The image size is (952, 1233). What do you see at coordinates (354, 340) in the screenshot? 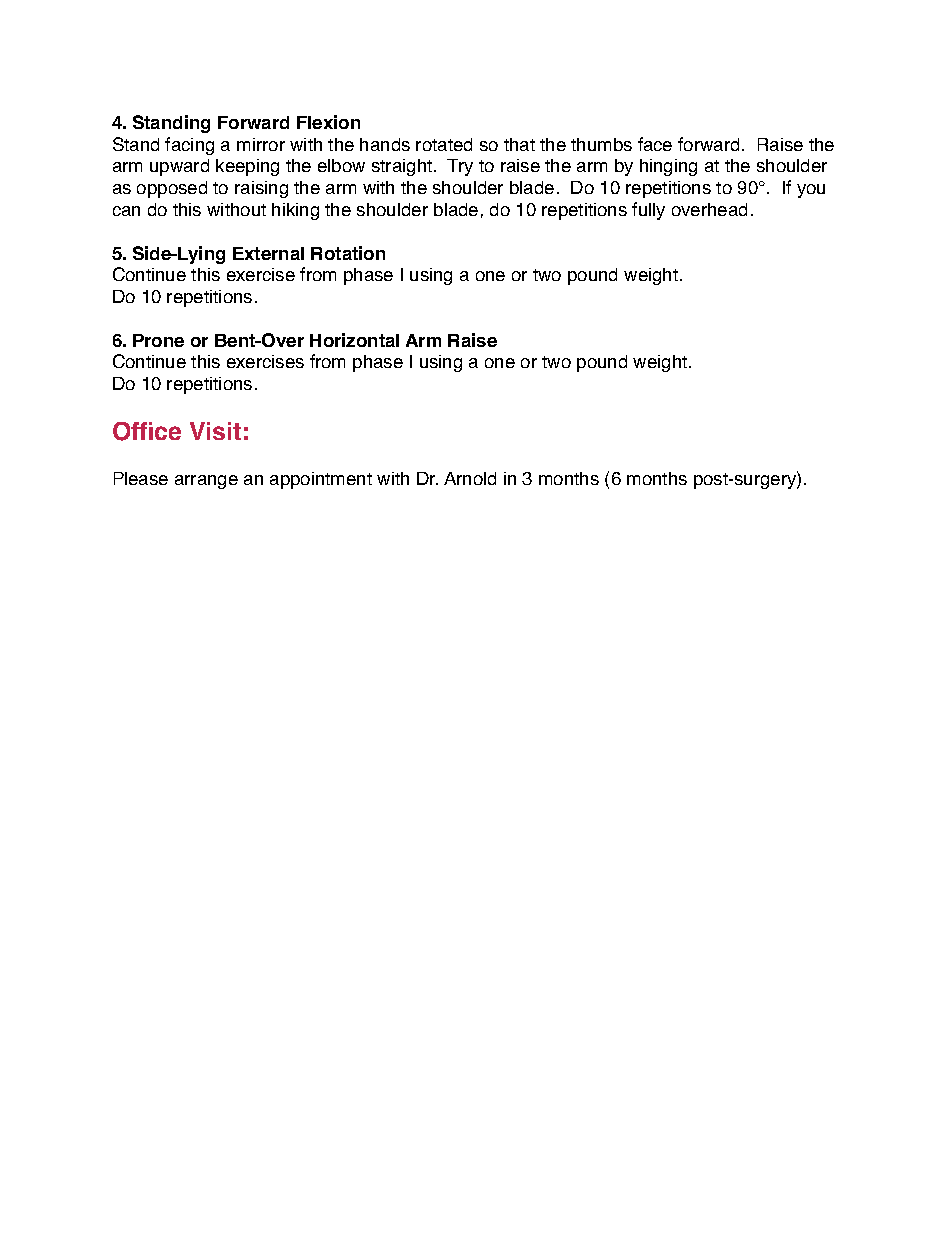
I see `Horizontal` at bounding box center [354, 340].
